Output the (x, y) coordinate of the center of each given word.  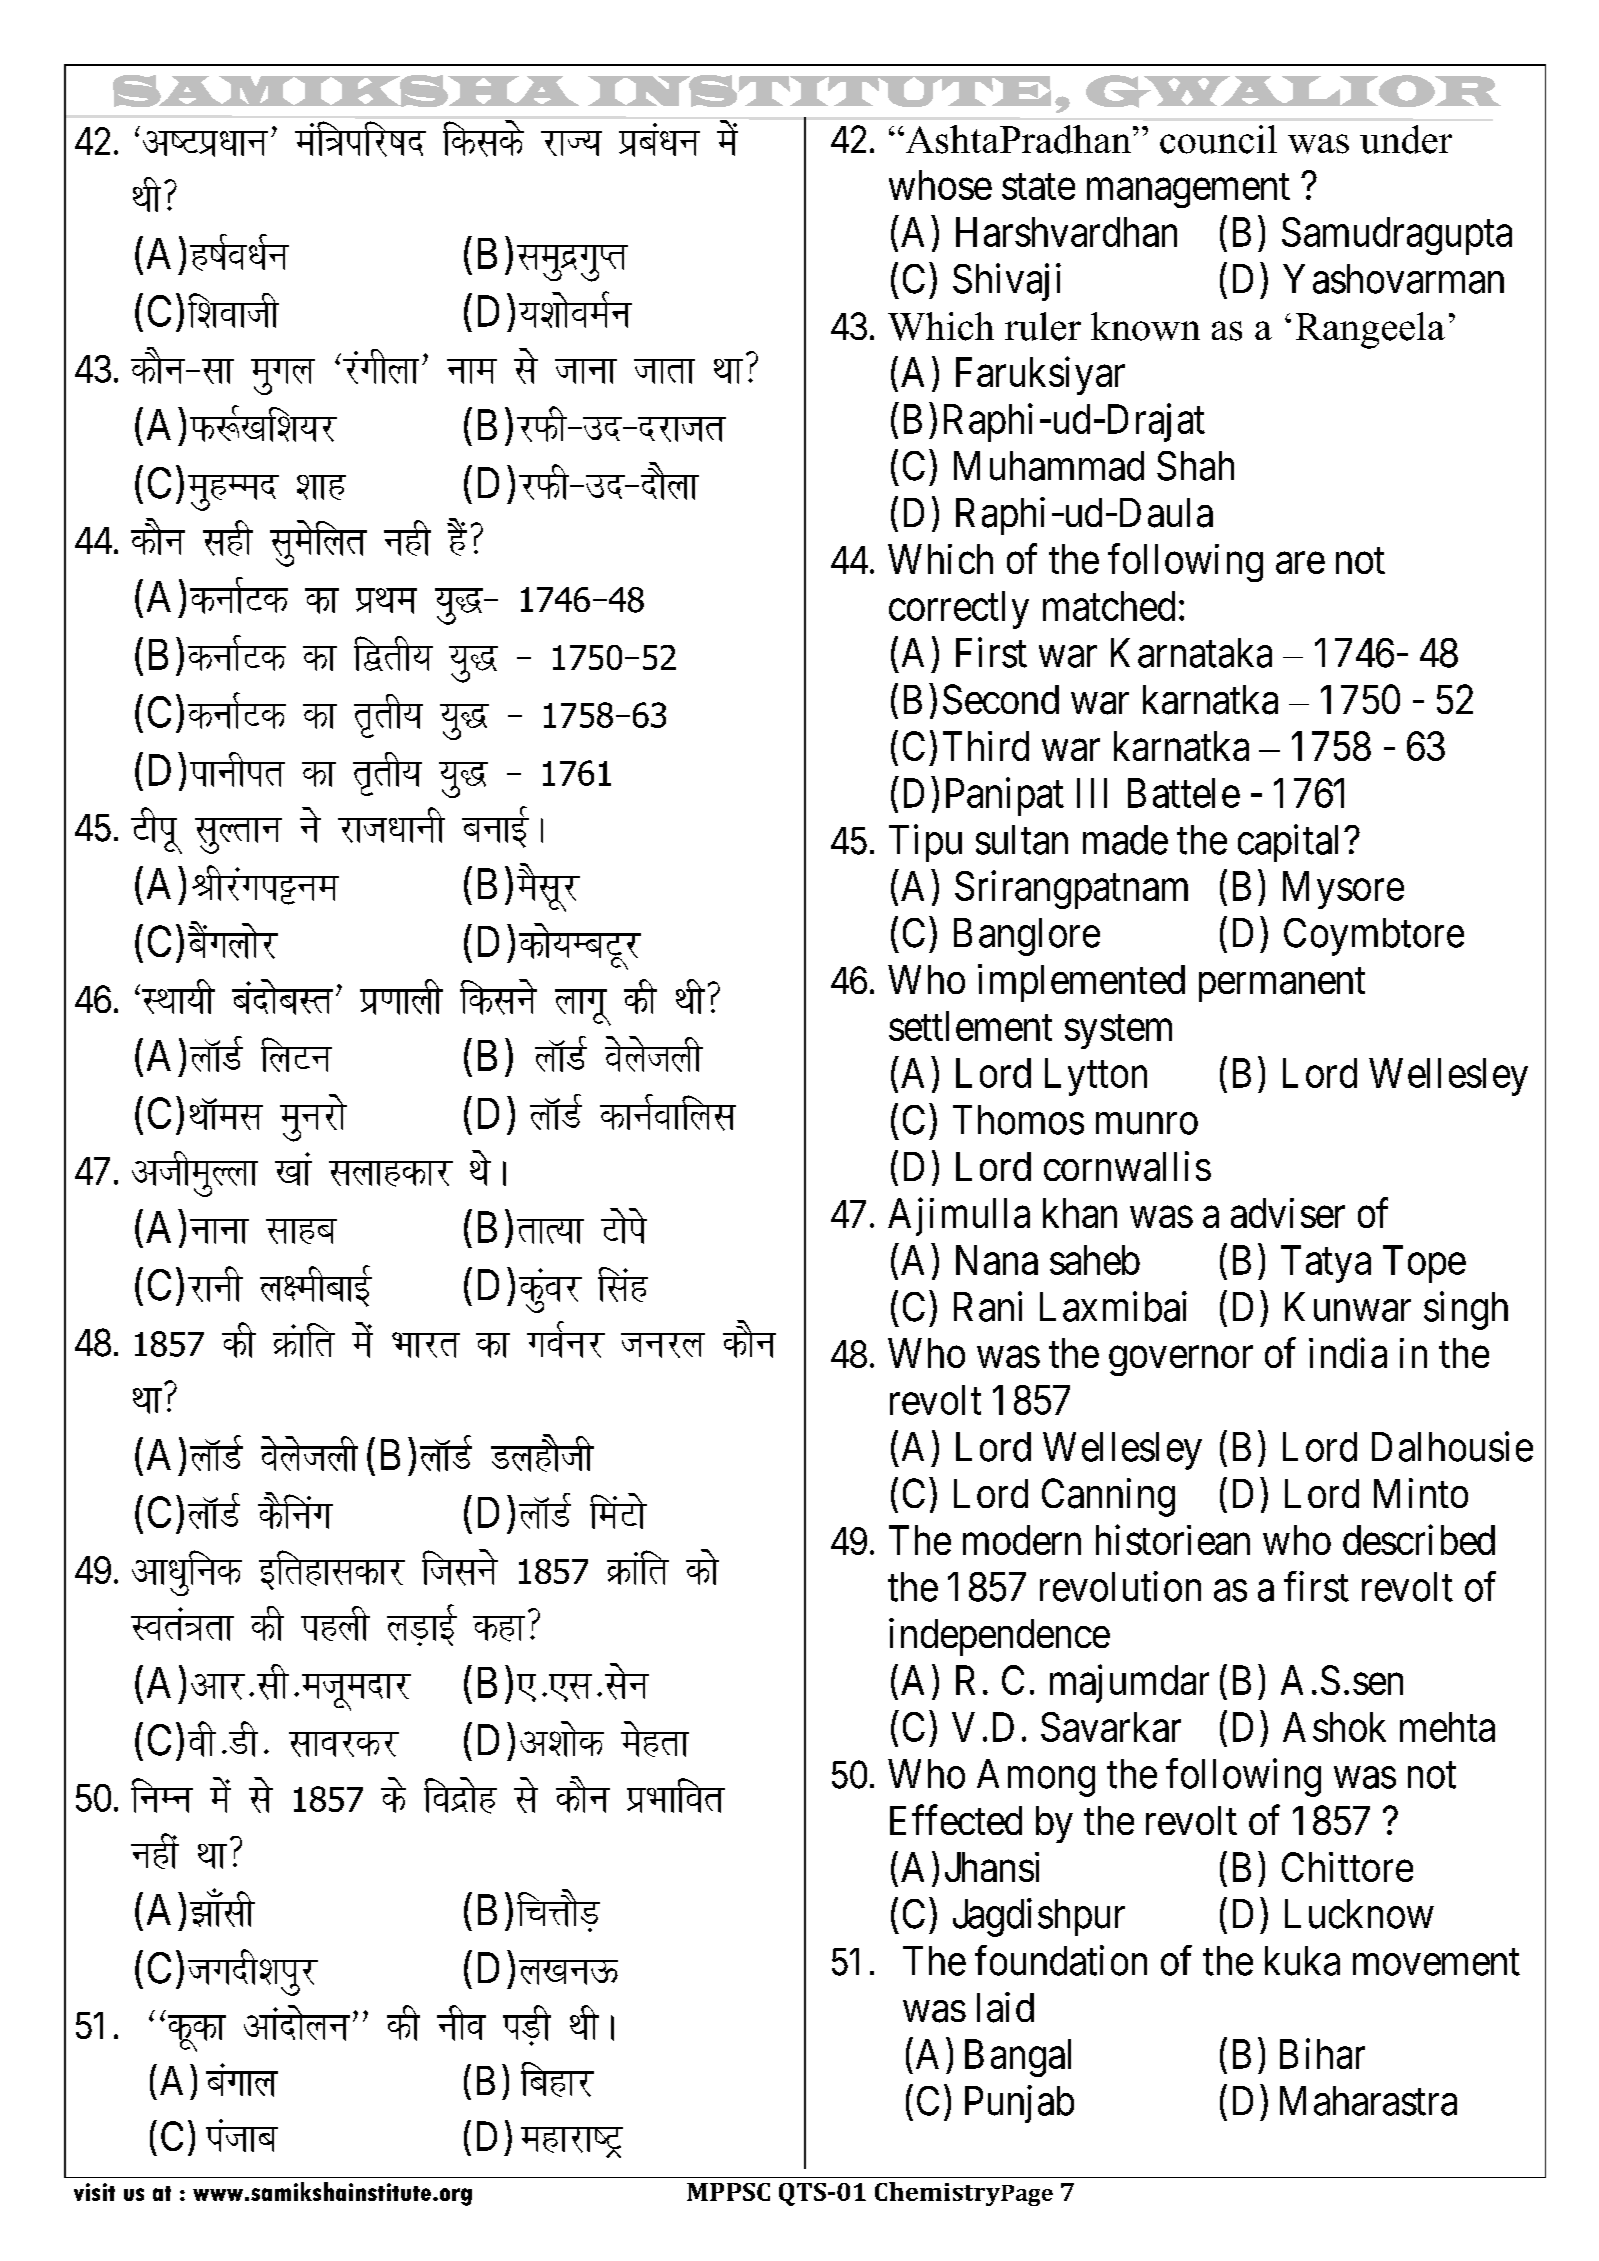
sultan (1022, 840)
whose (940, 185)
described (1419, 1540)
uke (472, 371)
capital (1291, 843)
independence (999, 1637)
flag (623, 1284)
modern (1022, 1540)
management (1188, 191)
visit (94, 2192)
